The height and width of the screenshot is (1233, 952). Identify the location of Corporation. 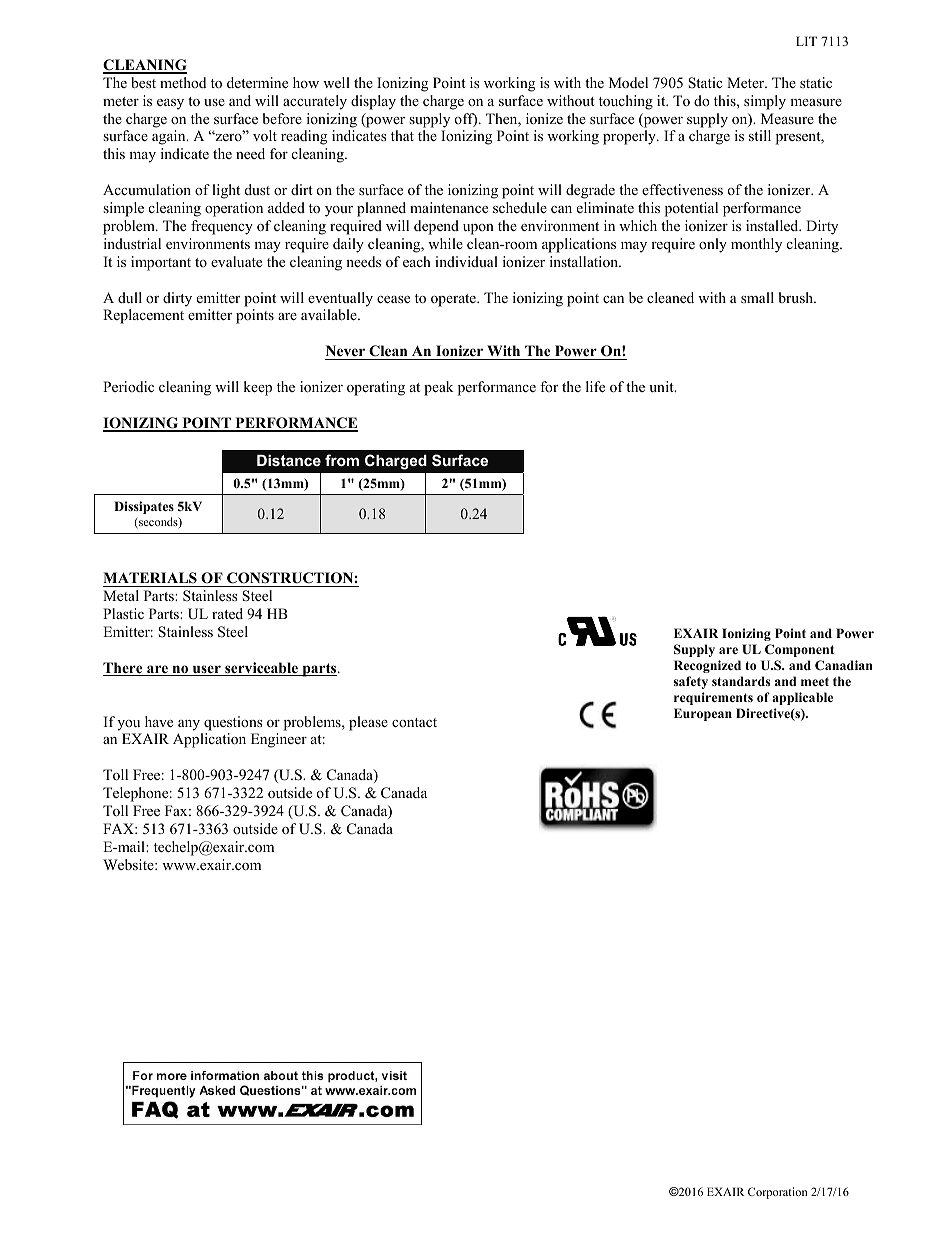
(777, 1193).
